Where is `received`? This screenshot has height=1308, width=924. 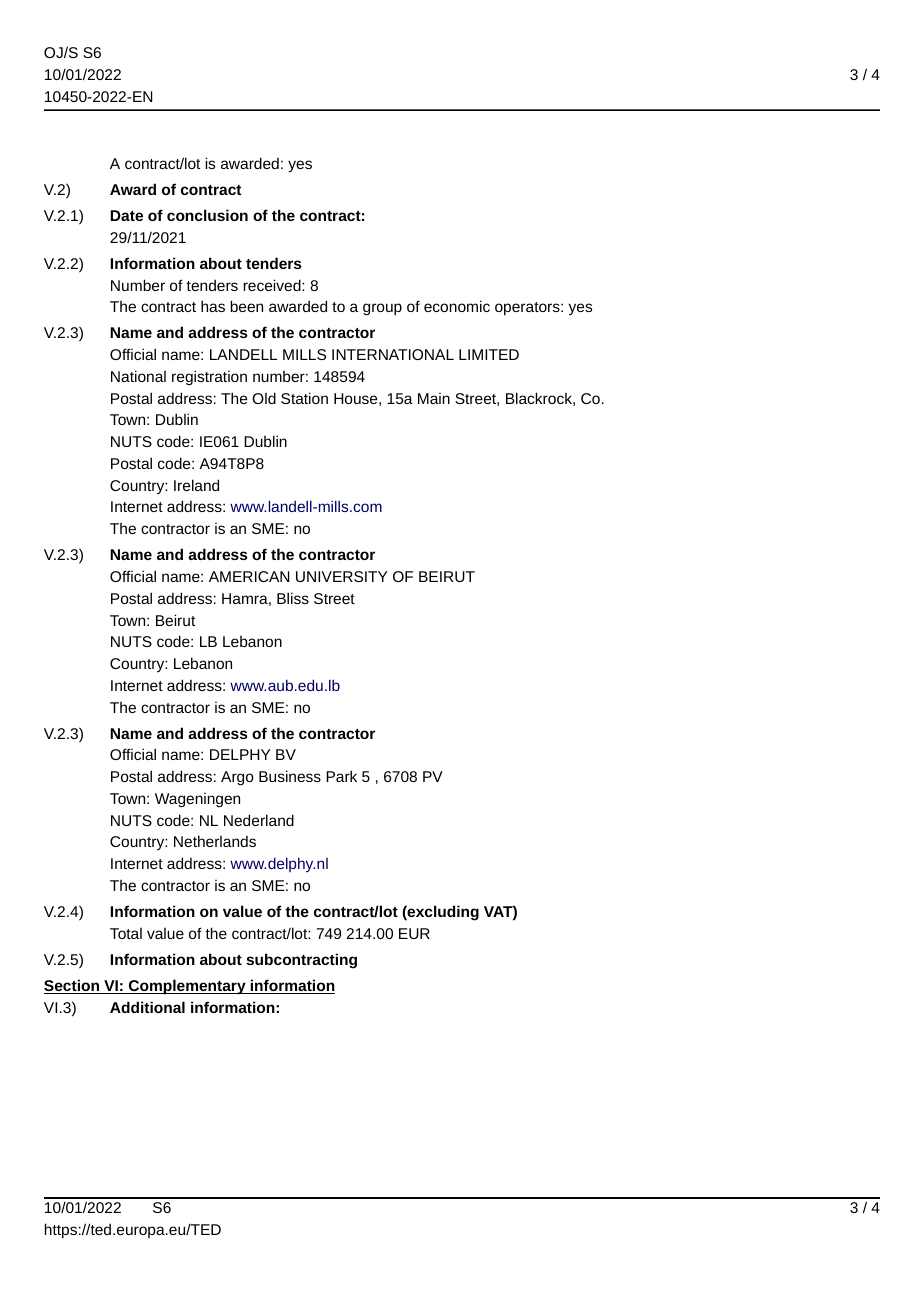
received is located at coordinates (273, 285).
